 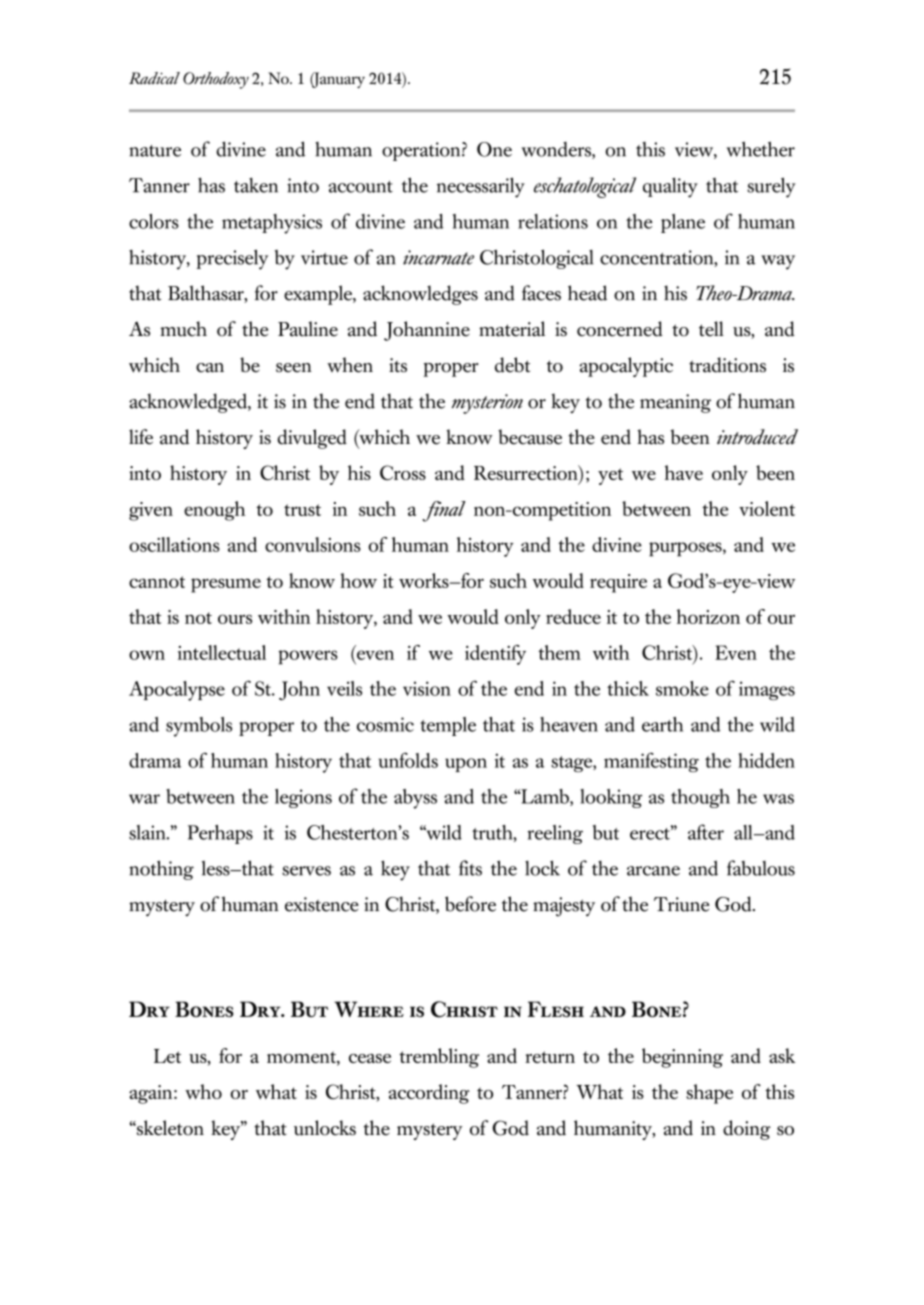 What do you see at coordinates (216, 80) in the page?
I see `Orthodoxy` at bounding box center [216, 80].
